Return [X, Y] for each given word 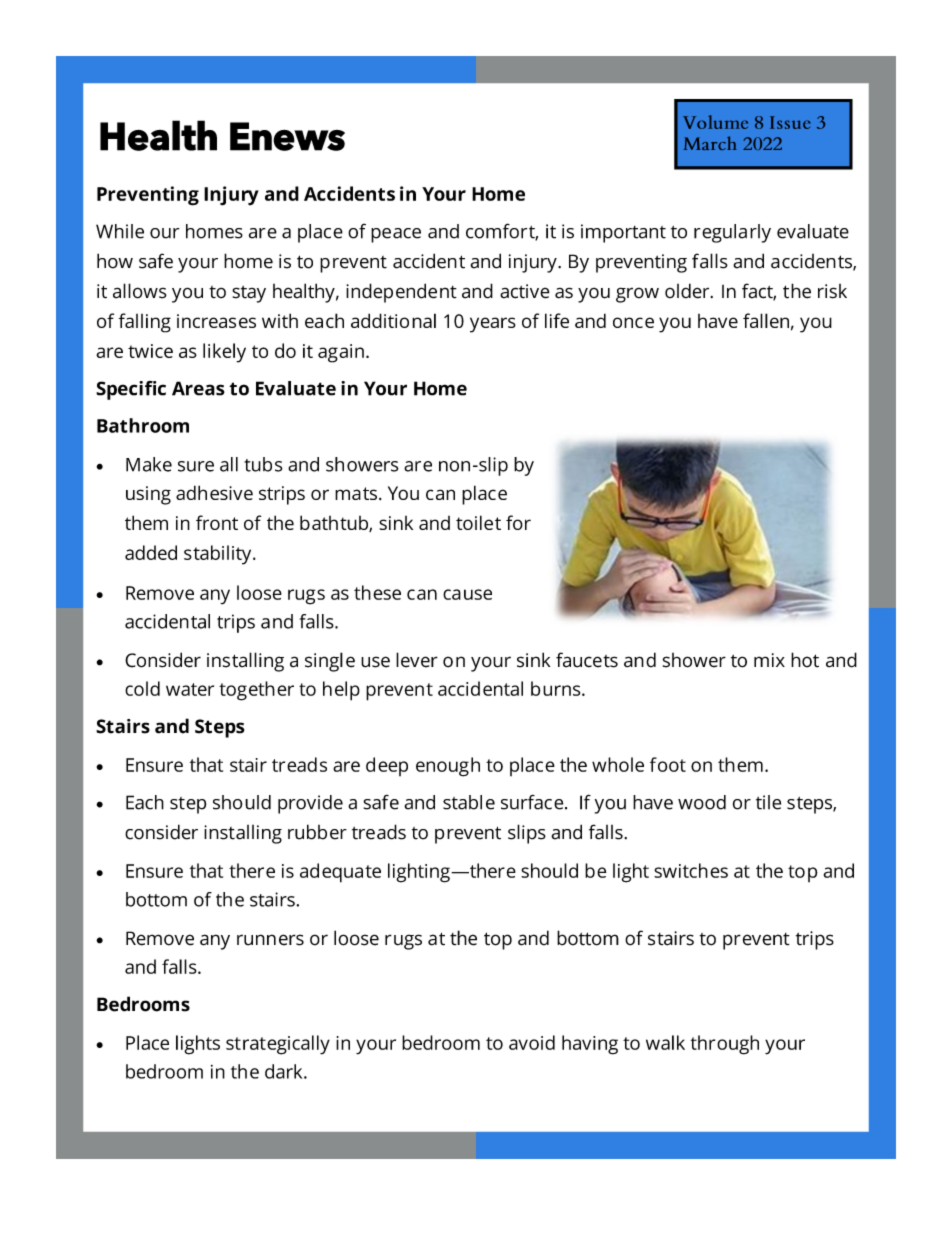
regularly [732, 233]
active [525, 291]
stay [249, 294]
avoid [532, 1042]
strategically [278, 1045]
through [725, 1045]
